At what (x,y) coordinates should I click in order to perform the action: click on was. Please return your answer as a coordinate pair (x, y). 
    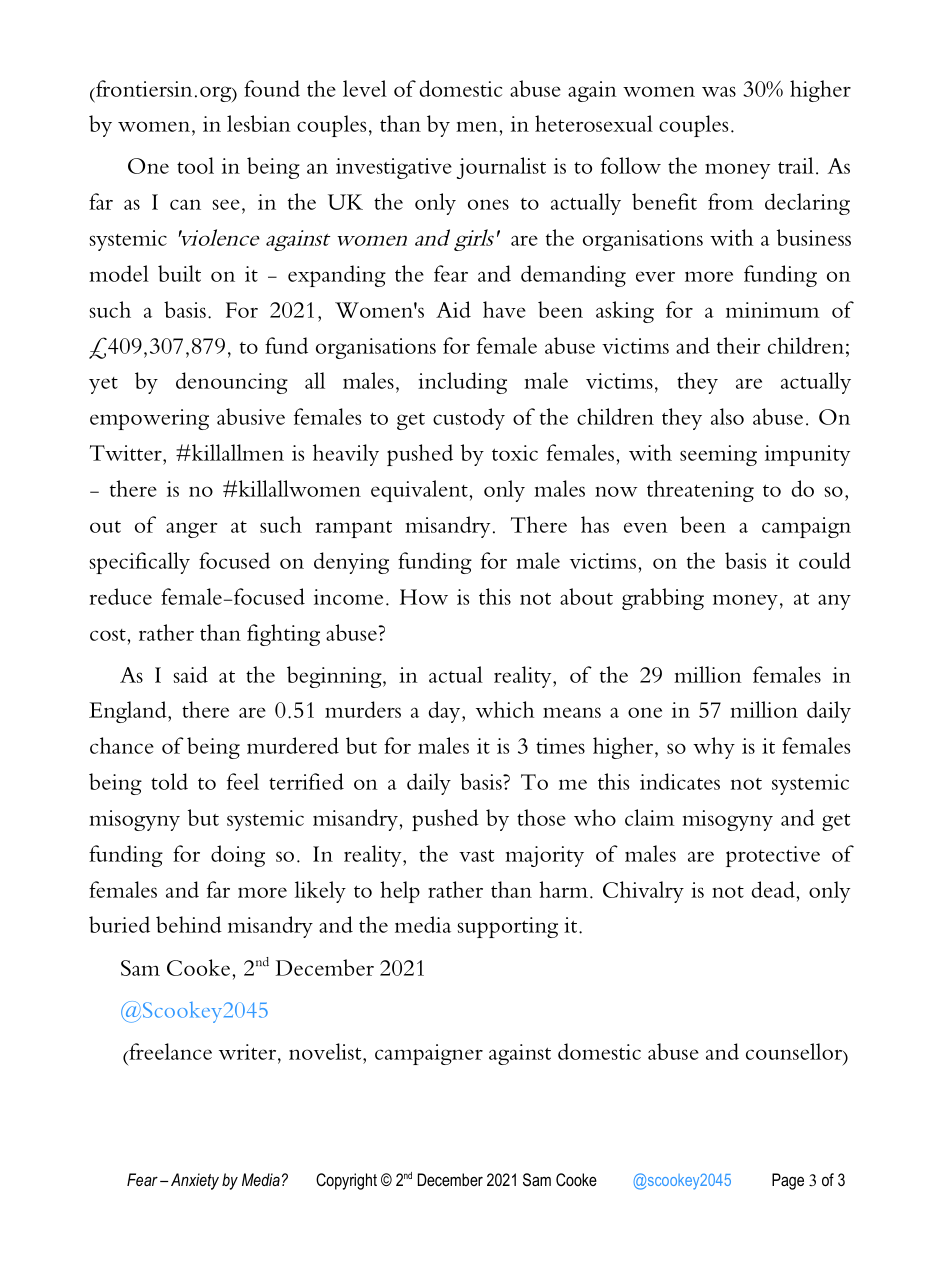
    Looking at the image, I should click on (719, 91).
